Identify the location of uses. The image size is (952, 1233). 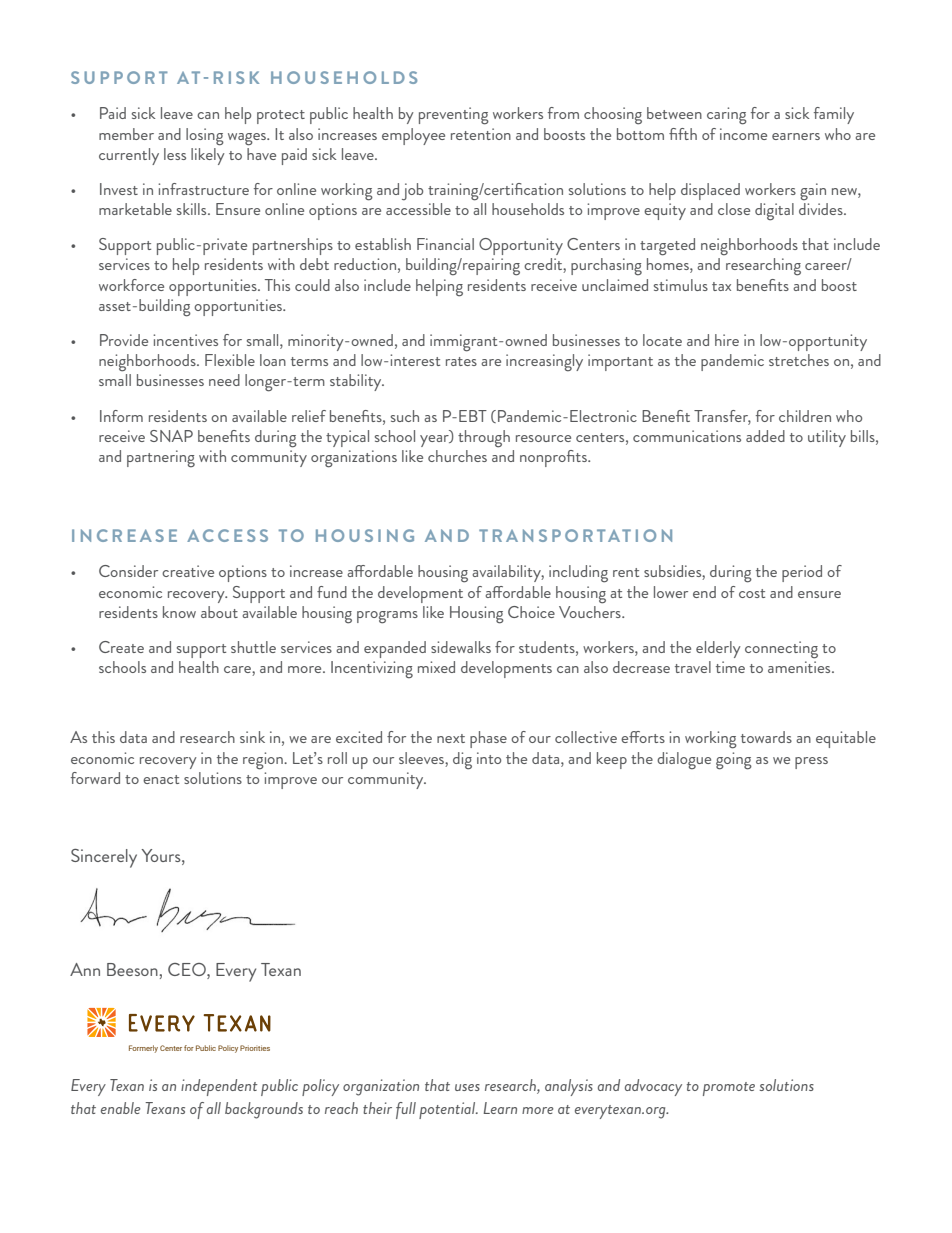
(467, 1087).
